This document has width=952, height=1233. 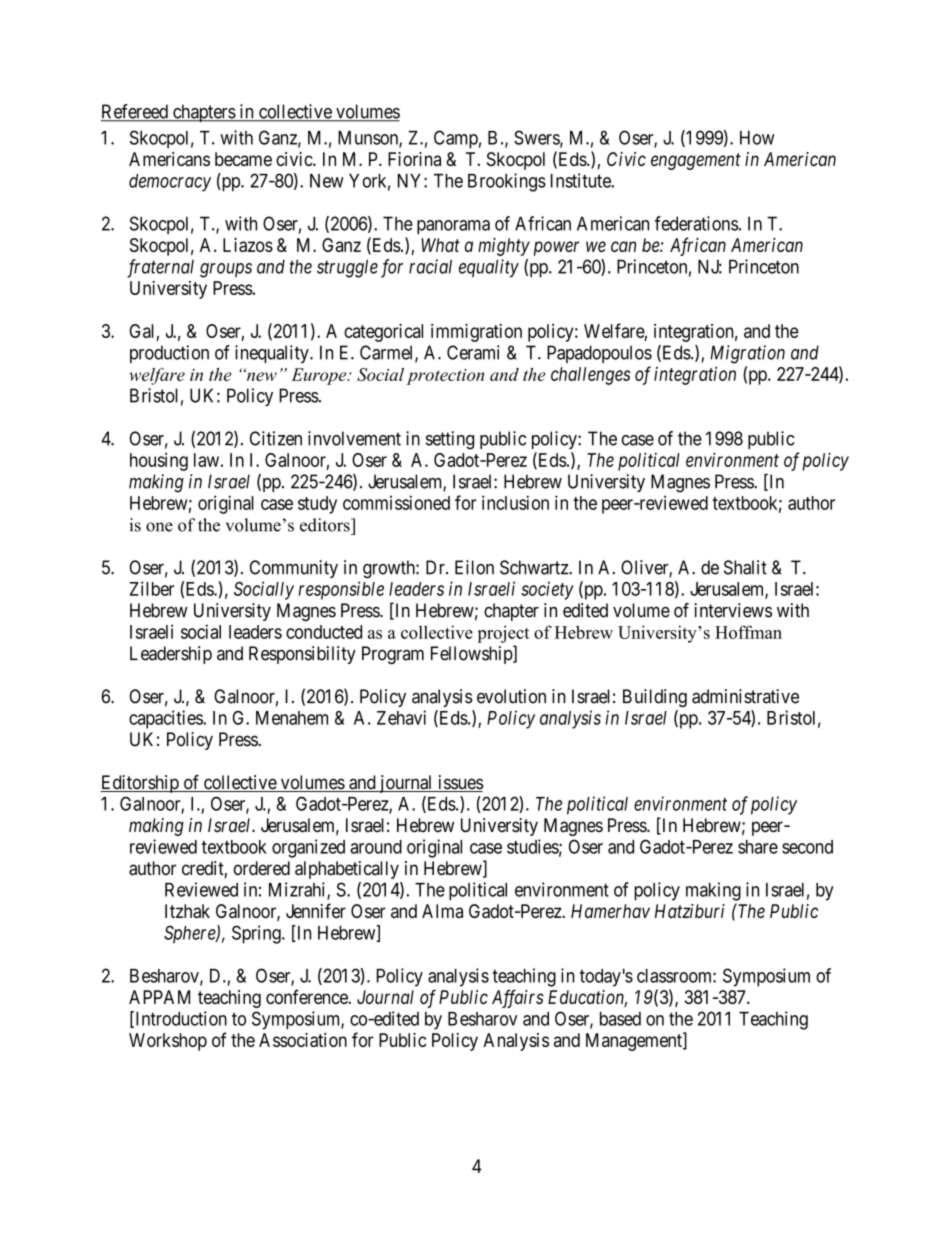 I want to click on protection, so click(x=445, y=377).
